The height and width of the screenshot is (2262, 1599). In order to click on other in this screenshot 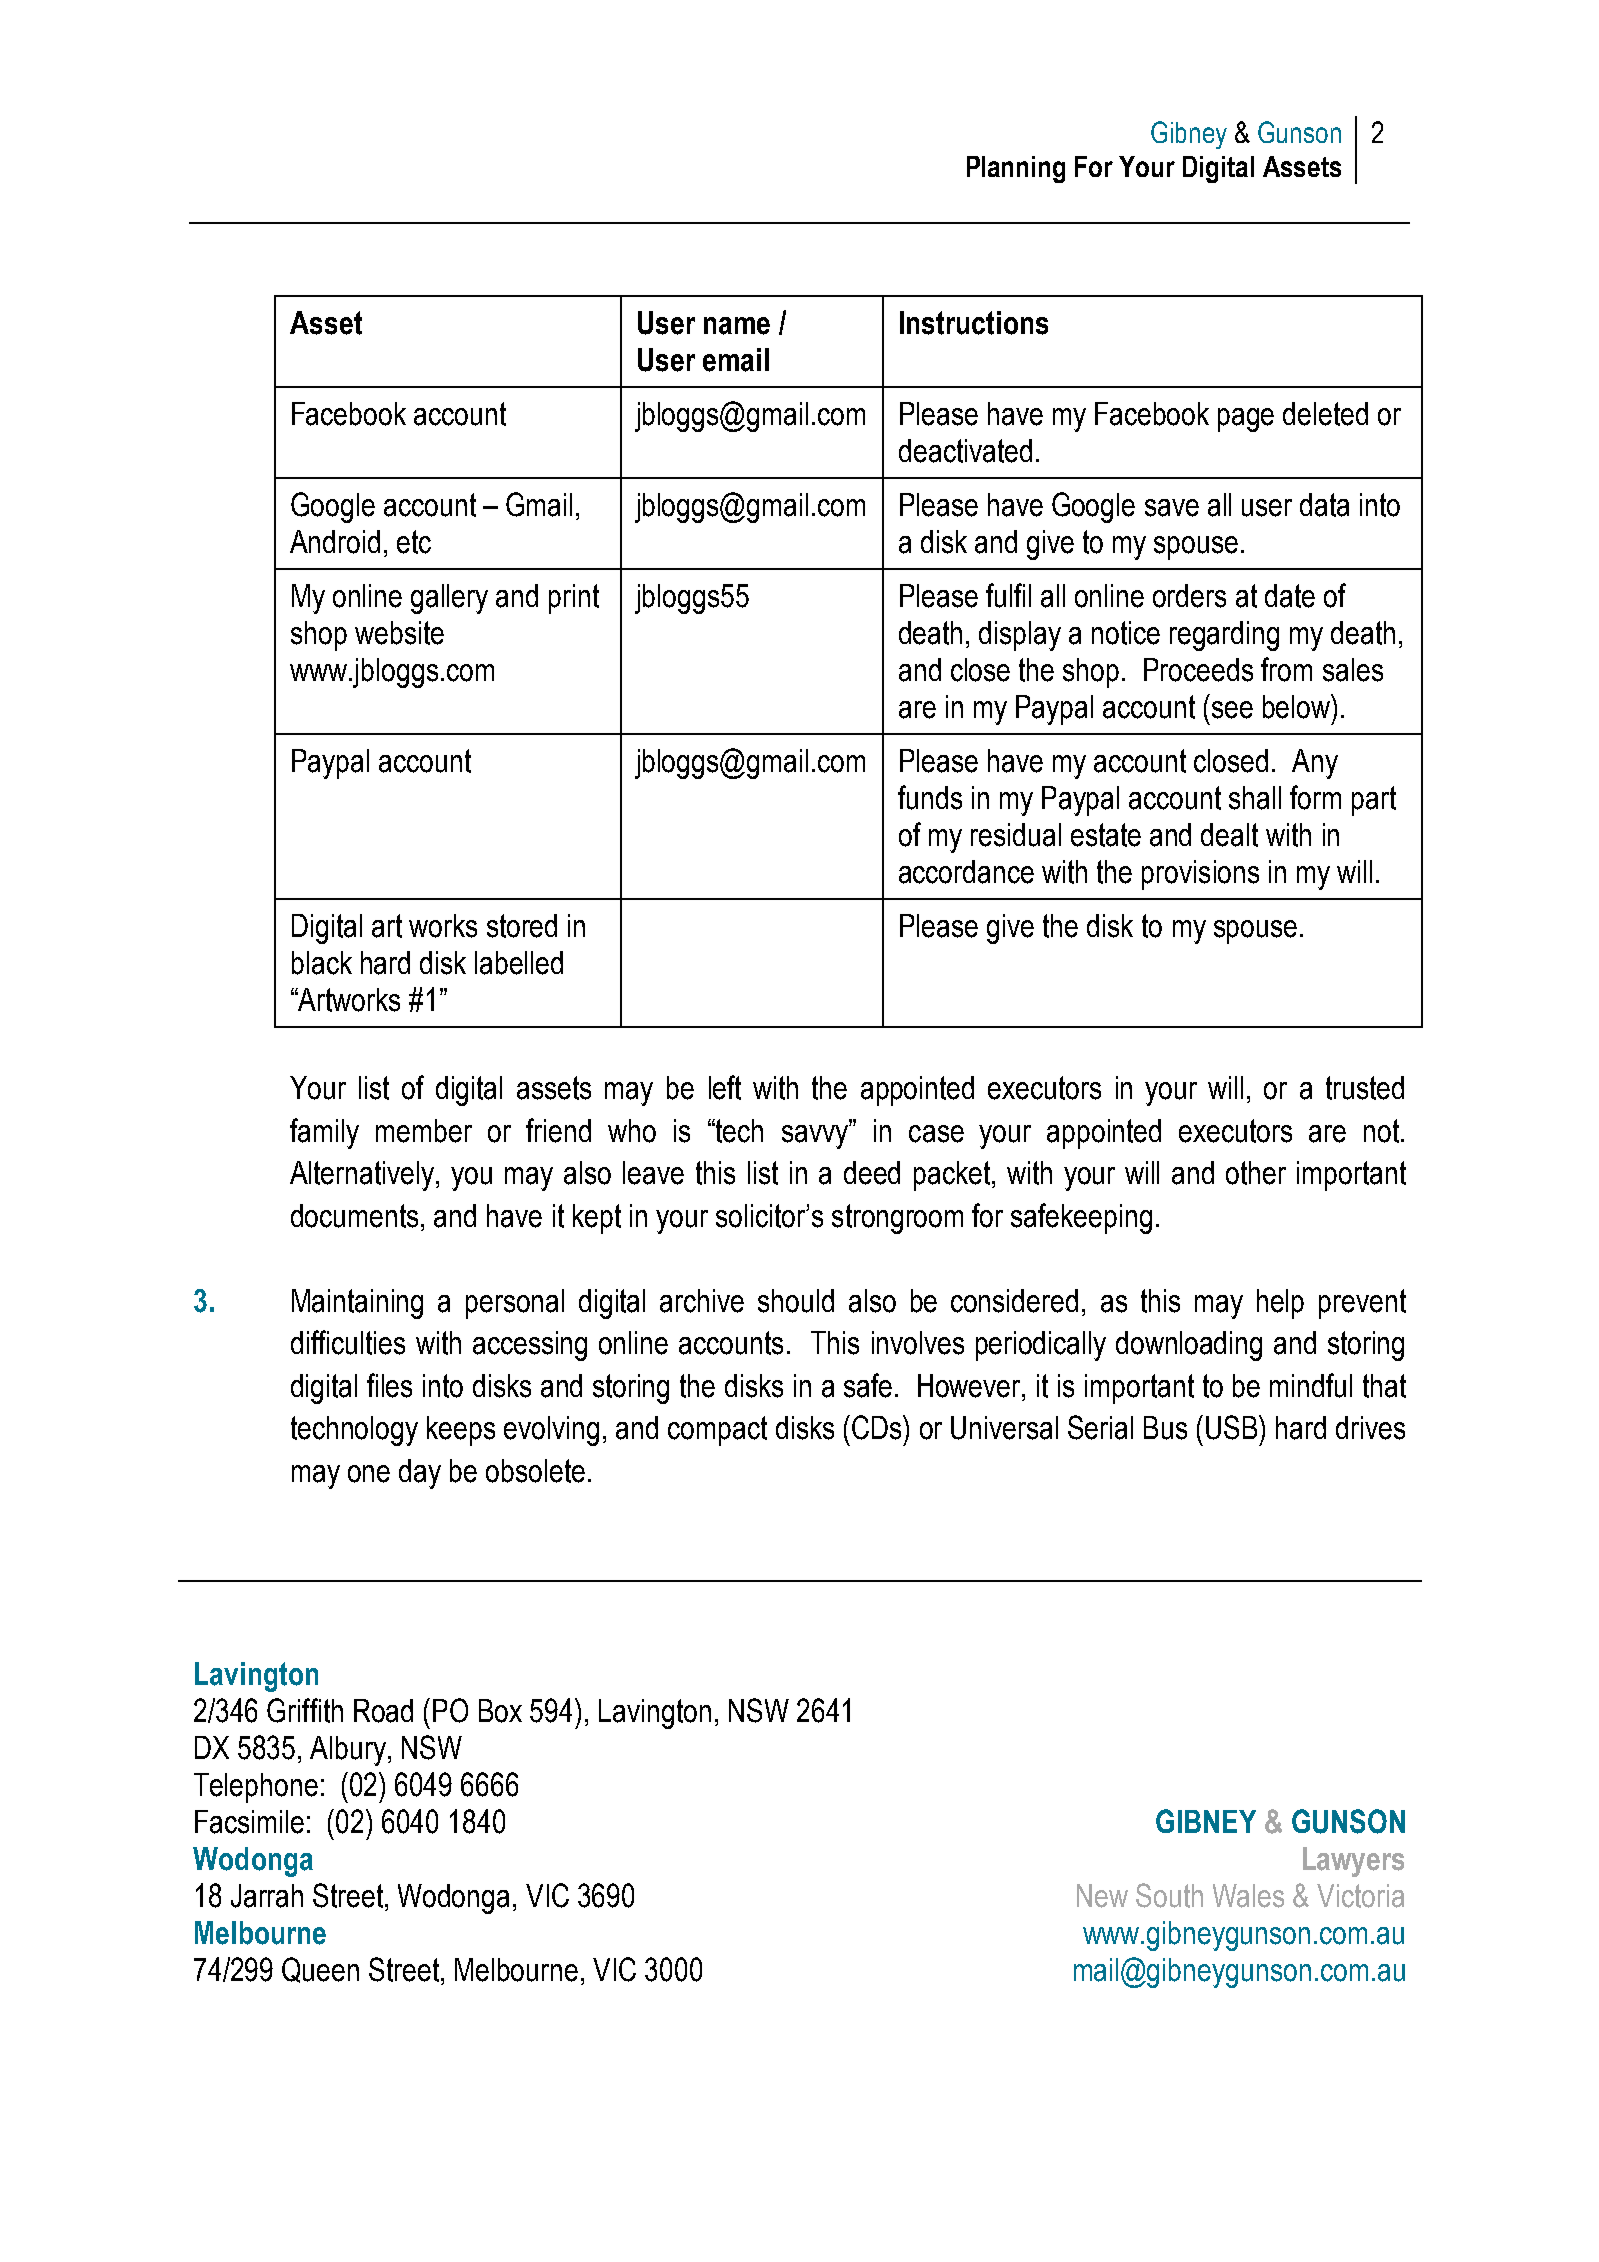, I will do `click(1256, 1173)`.
